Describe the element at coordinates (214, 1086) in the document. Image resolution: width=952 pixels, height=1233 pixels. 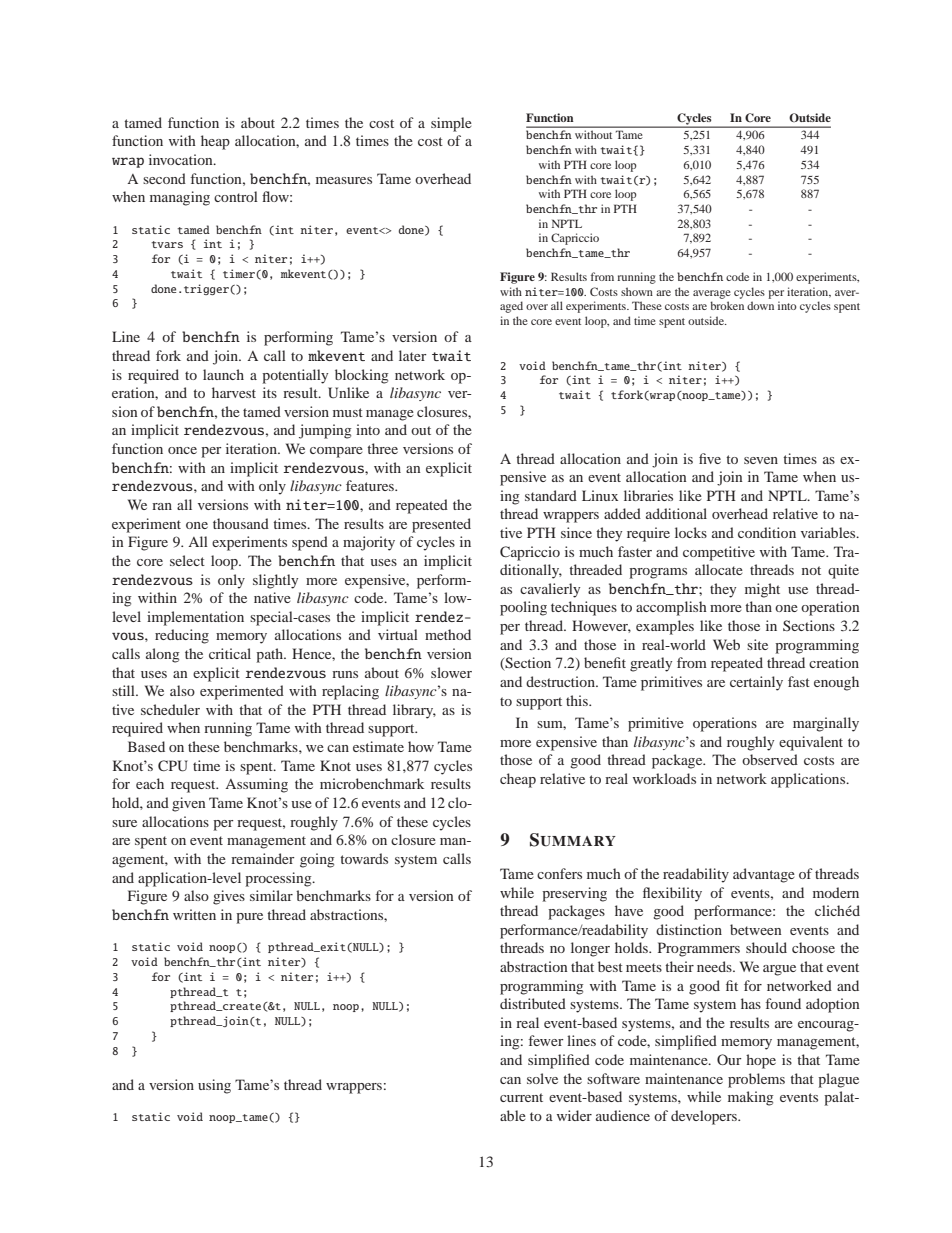
I see `using` at that location.
